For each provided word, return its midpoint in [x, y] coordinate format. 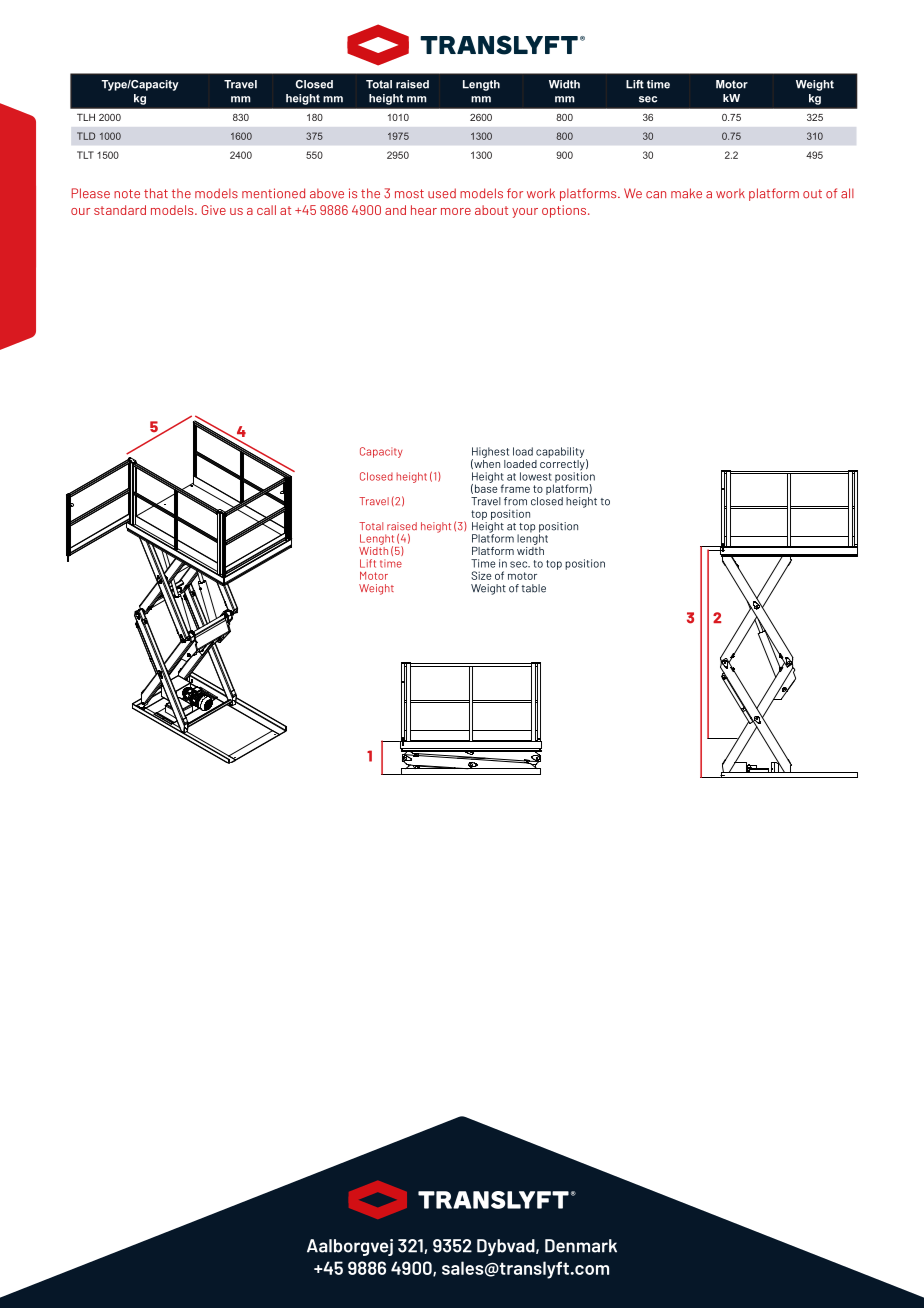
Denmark [581, 1246]
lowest [536, 476]
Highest [490, 453]
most [409, 194]
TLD [86, 136]
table [534, 588]
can [656, 195]
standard [120, 210]
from [515, 501]
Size [481, 575]
